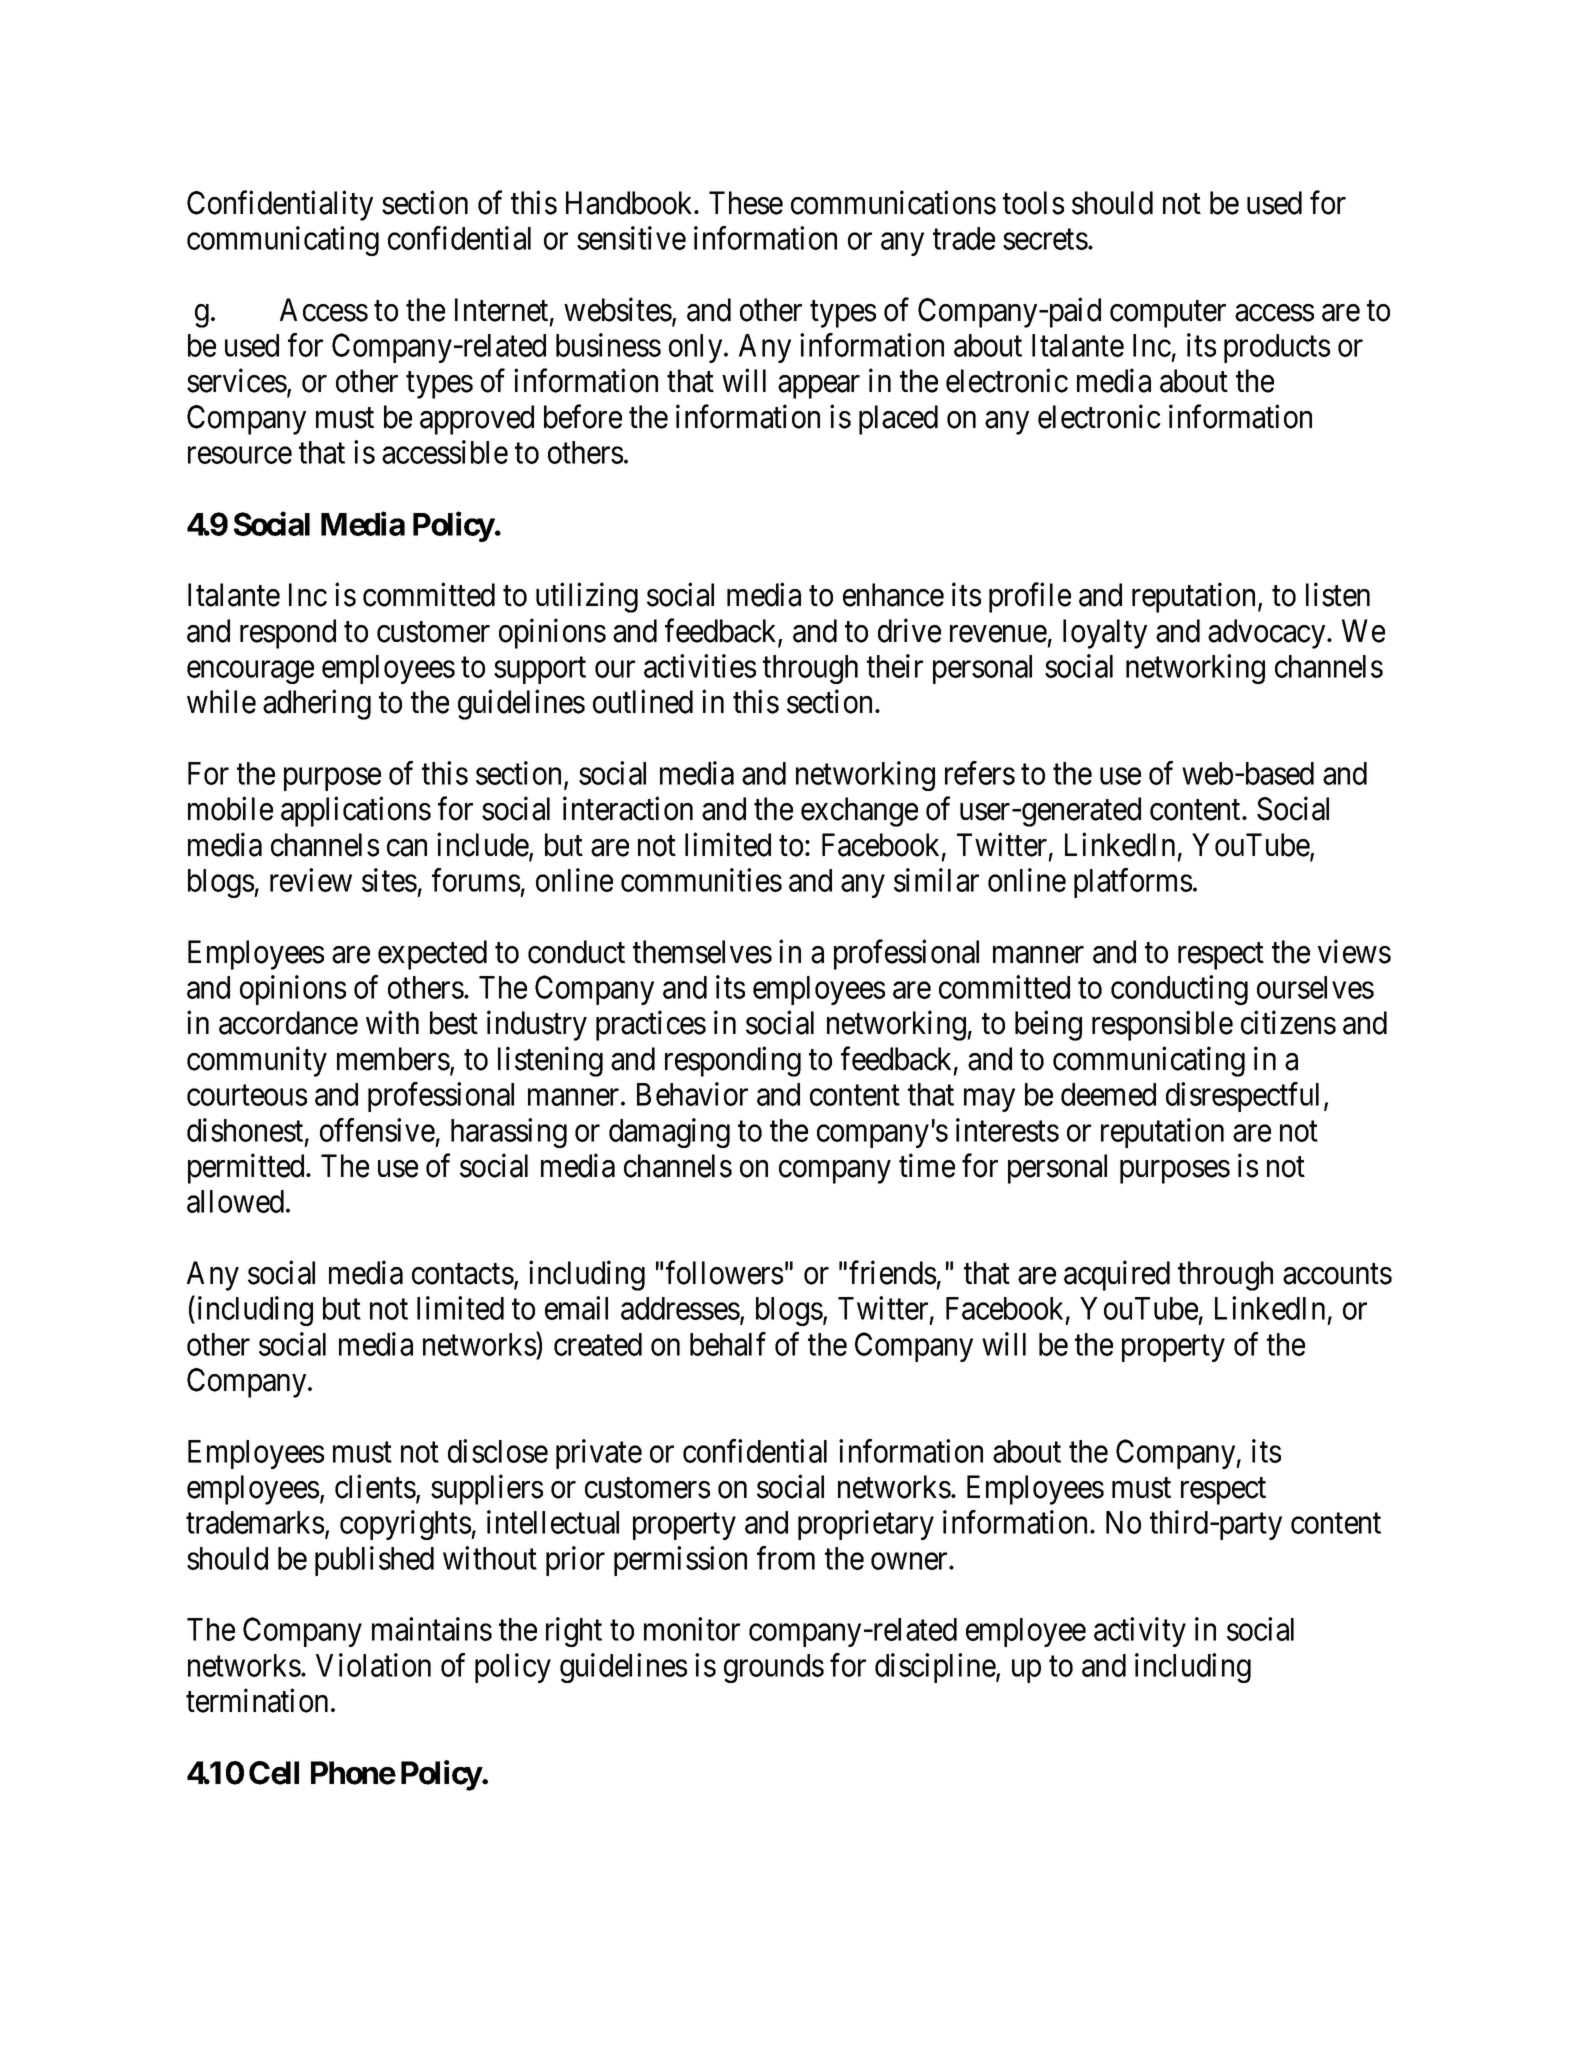  I want to click on responsible, so click(1162, 1026).
